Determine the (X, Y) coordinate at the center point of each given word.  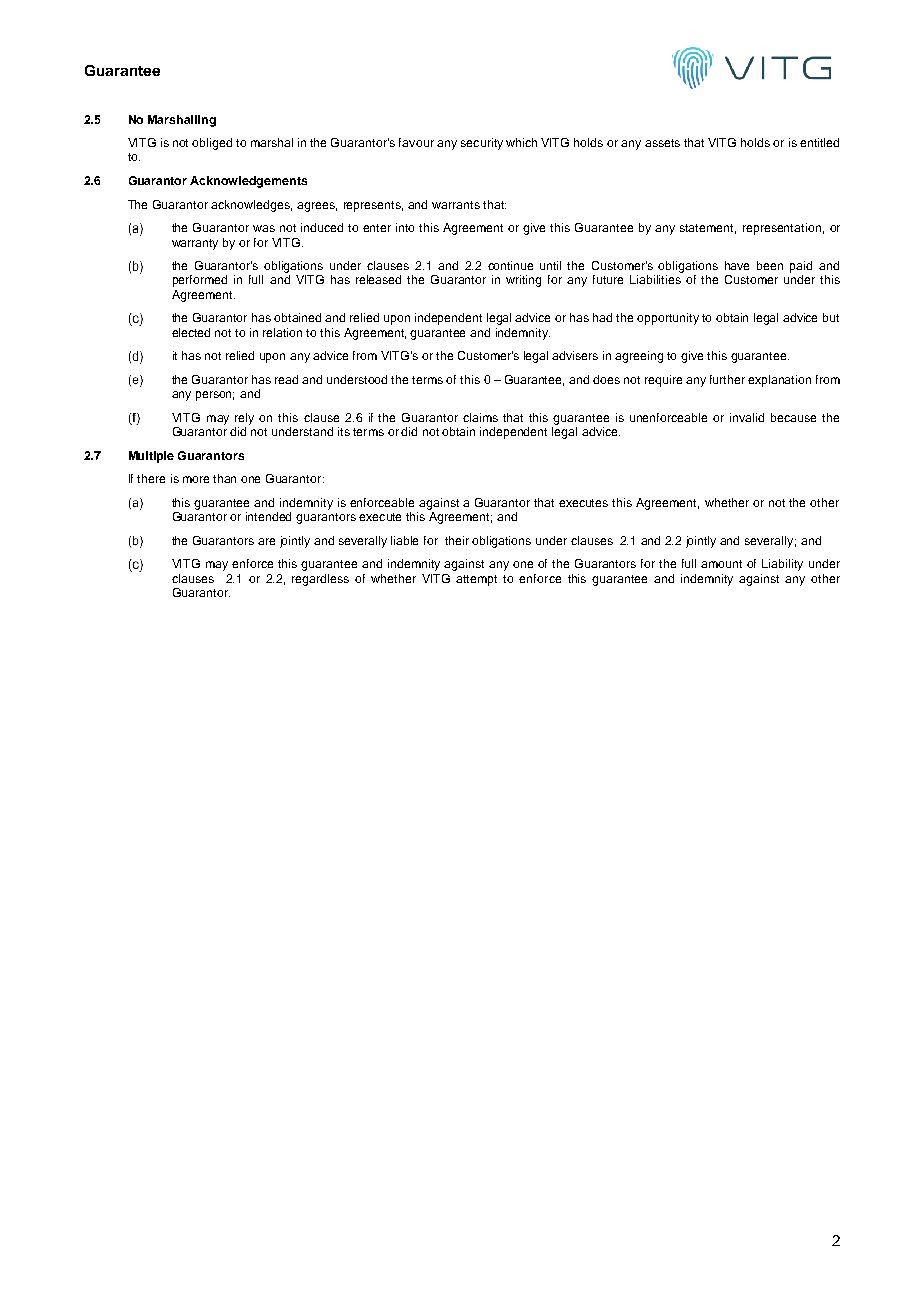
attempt (476, 580)
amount (721, 564)
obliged (212, 144)
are (266, 541)
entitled (819, 142)
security (482, 144)
